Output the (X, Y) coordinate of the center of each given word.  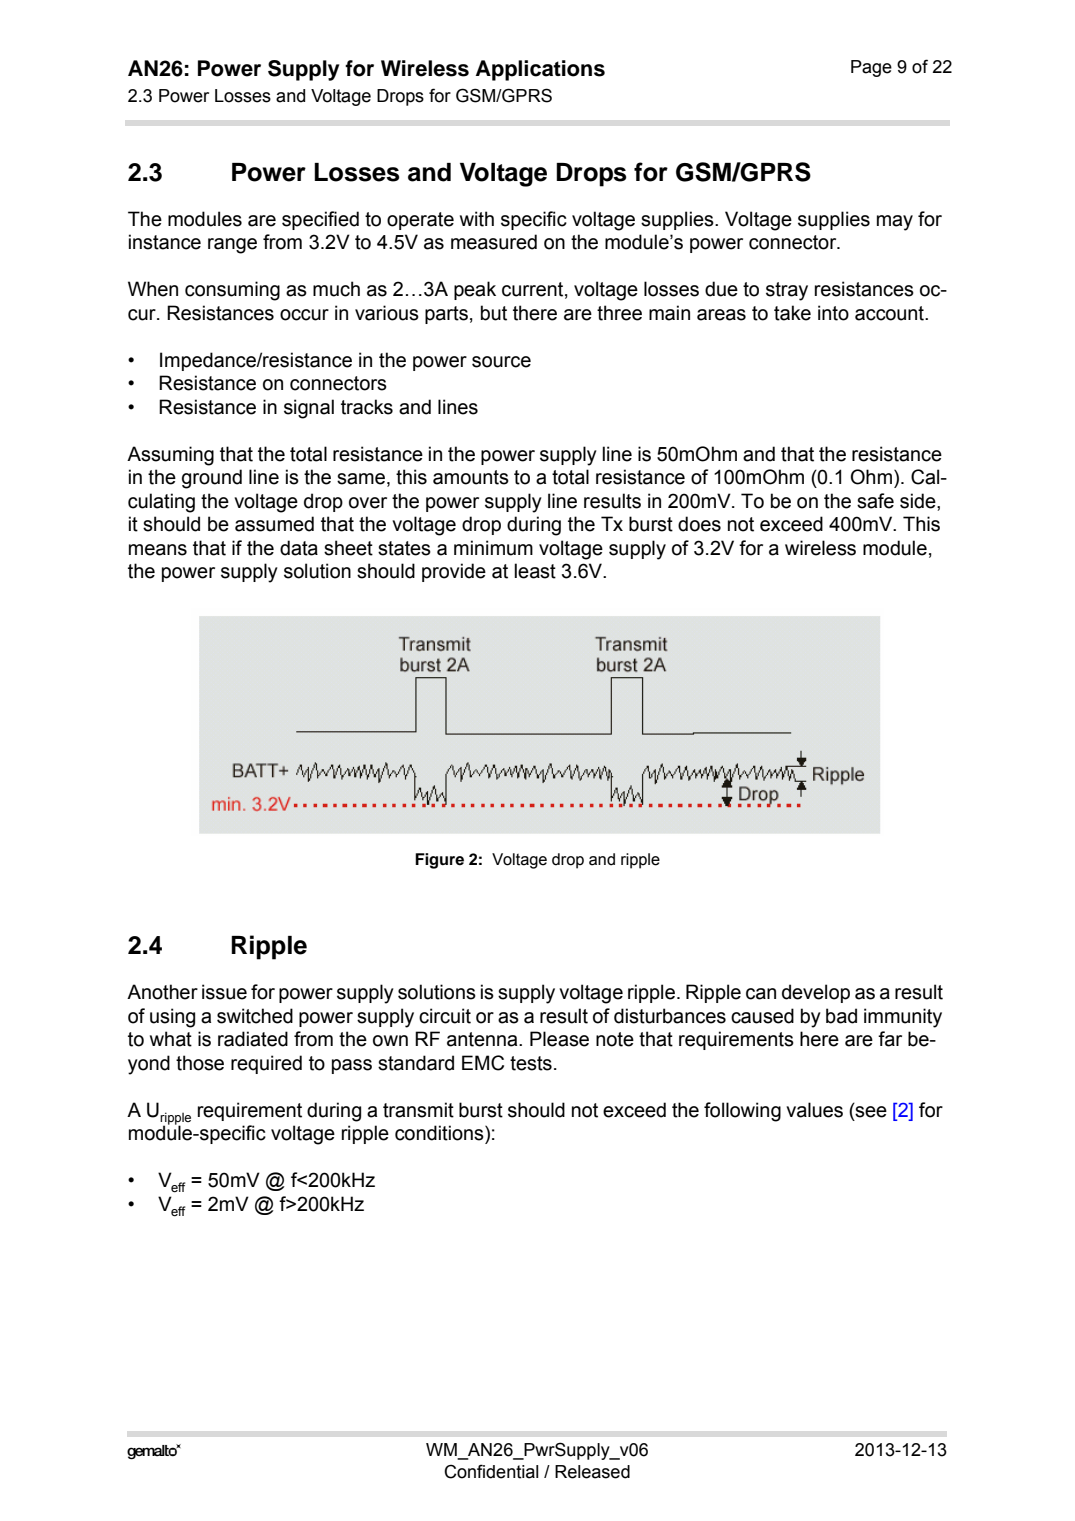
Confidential (491, 1471)
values (814, 1110)
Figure (439, 861)
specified (320, 220)
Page (871, 68)
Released (592, 1472)
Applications (540, 70)
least (535, 571)
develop (816, 993)
